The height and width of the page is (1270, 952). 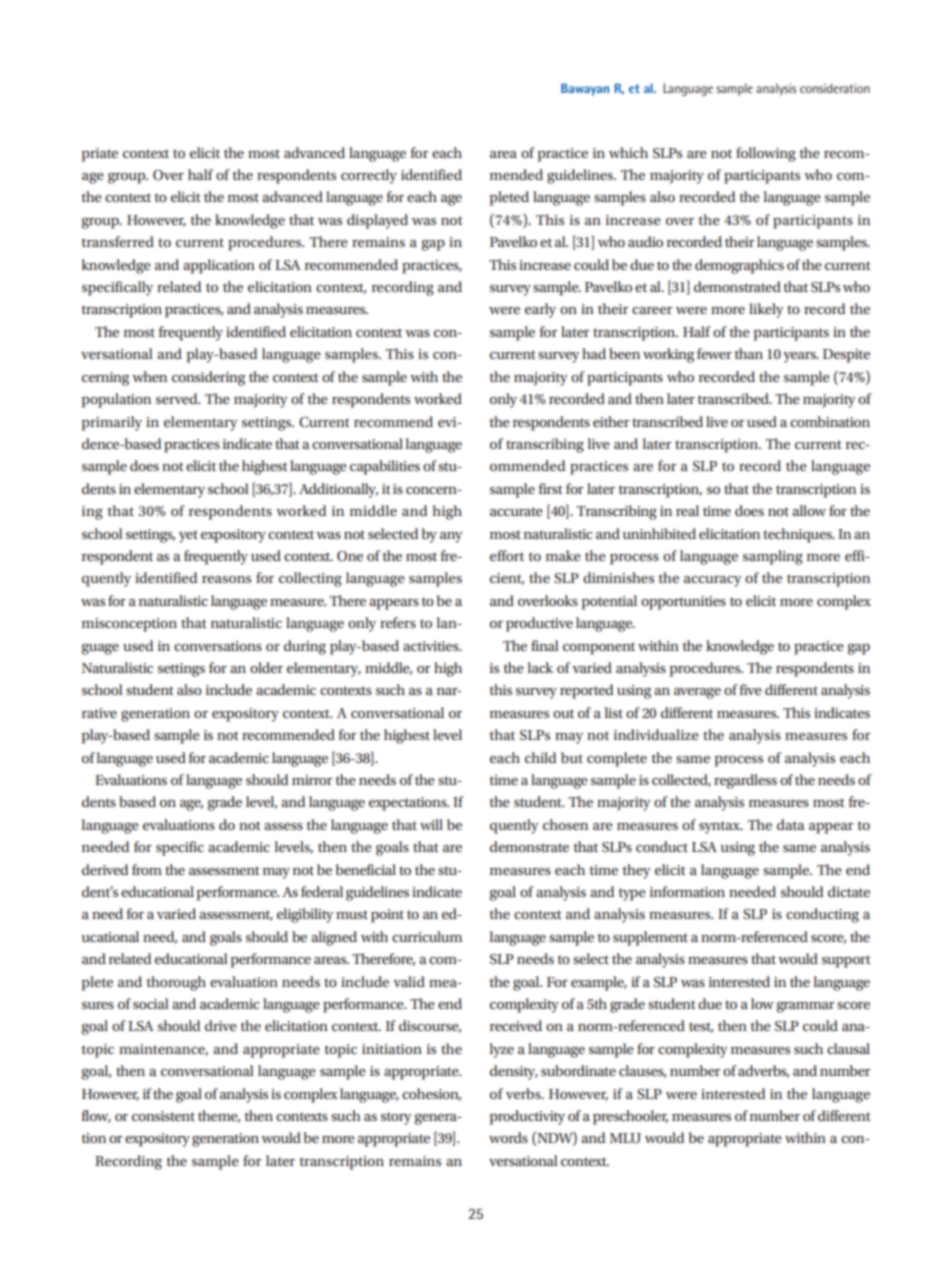 I want to click on following, so click(x=766, y=154).
